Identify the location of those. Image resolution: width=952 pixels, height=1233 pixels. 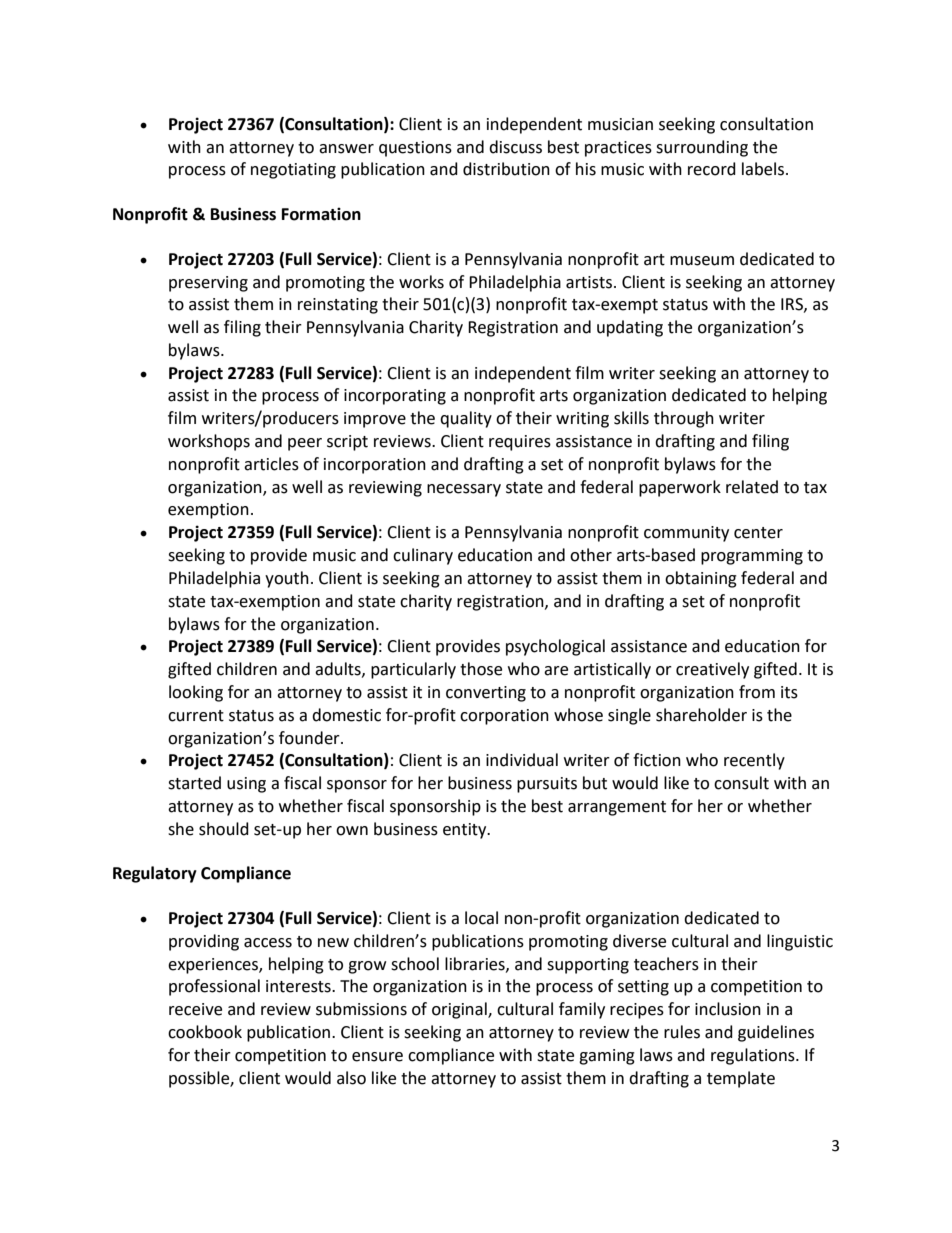
(481, 669).
